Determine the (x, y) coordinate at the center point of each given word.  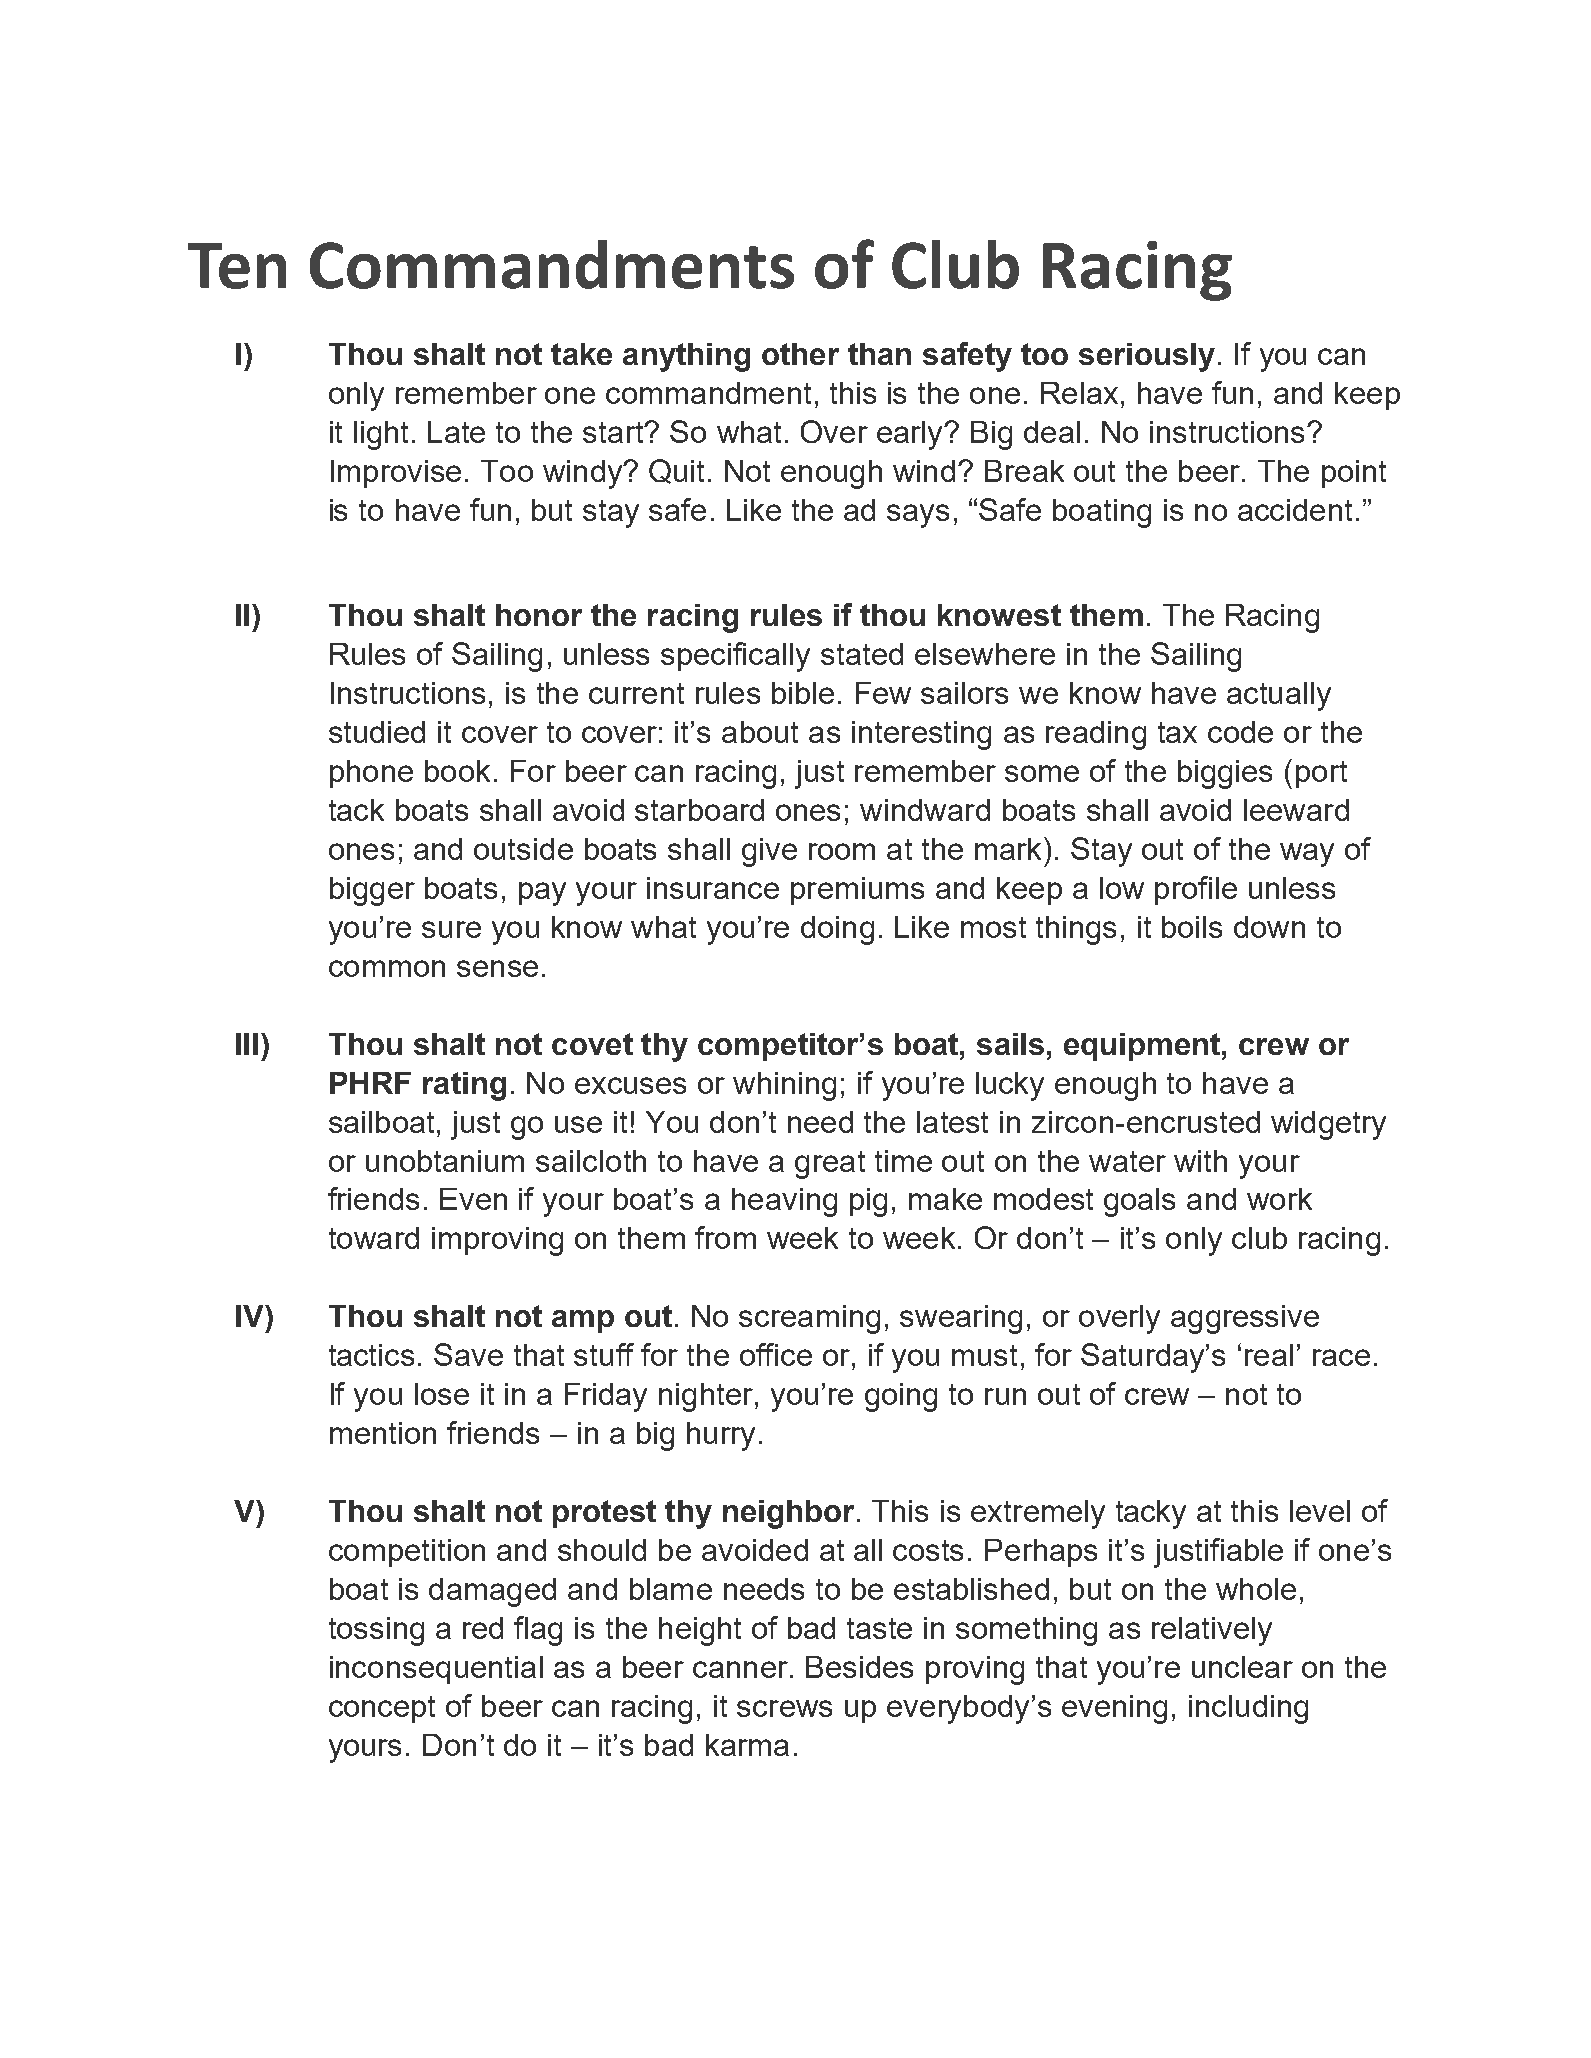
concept (382, 1709)
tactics (371, 1355)
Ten (237, 266)
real (1269, 1355)
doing (837, 930)
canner (740, 1669)
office (776, 1354)
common (387, 968)
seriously (1147, 357)
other (800, 354)
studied (377, 732)
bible (803, 693)
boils (1192, 927)
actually (1279, 696)
